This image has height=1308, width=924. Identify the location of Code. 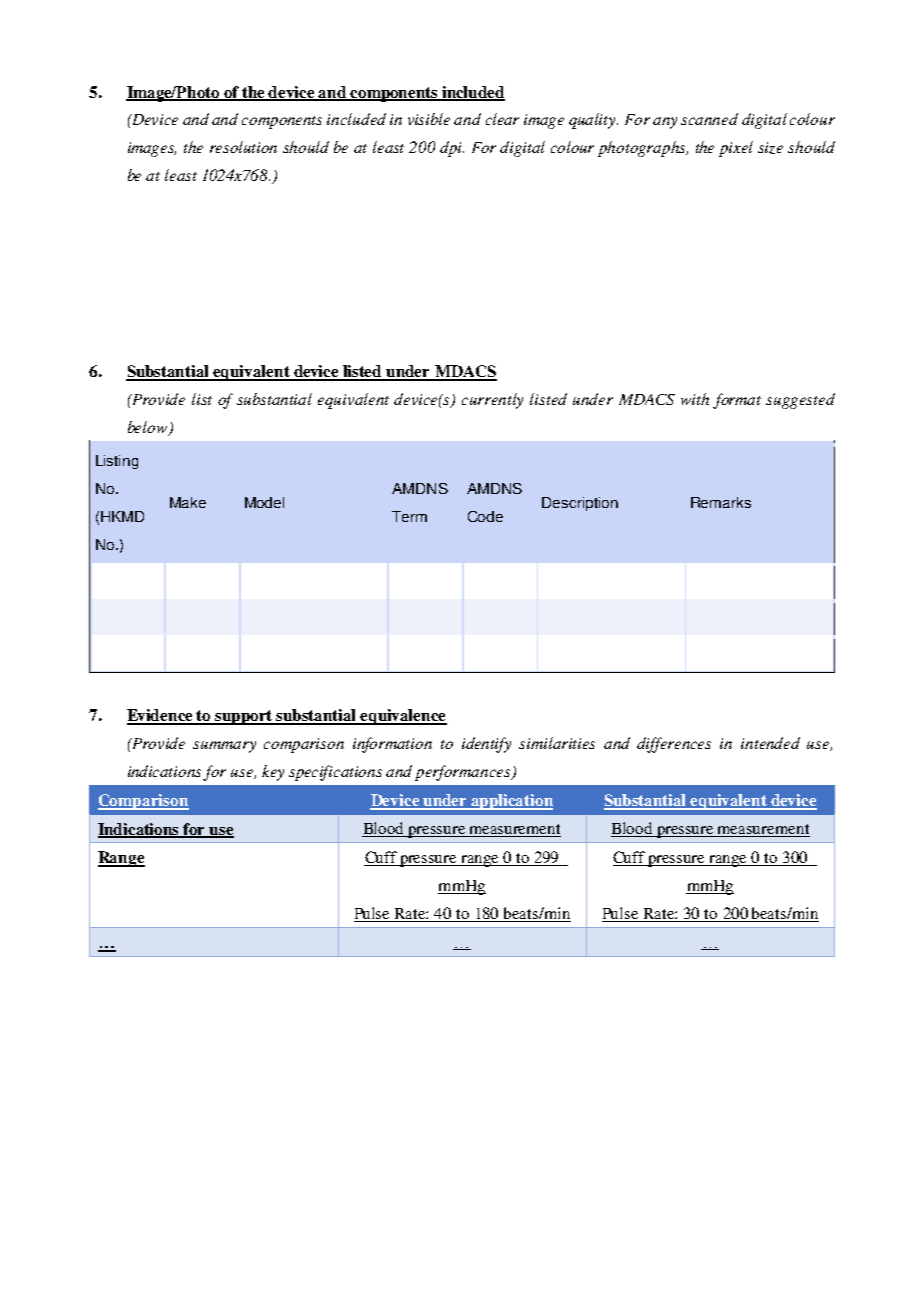
(485, 516).
